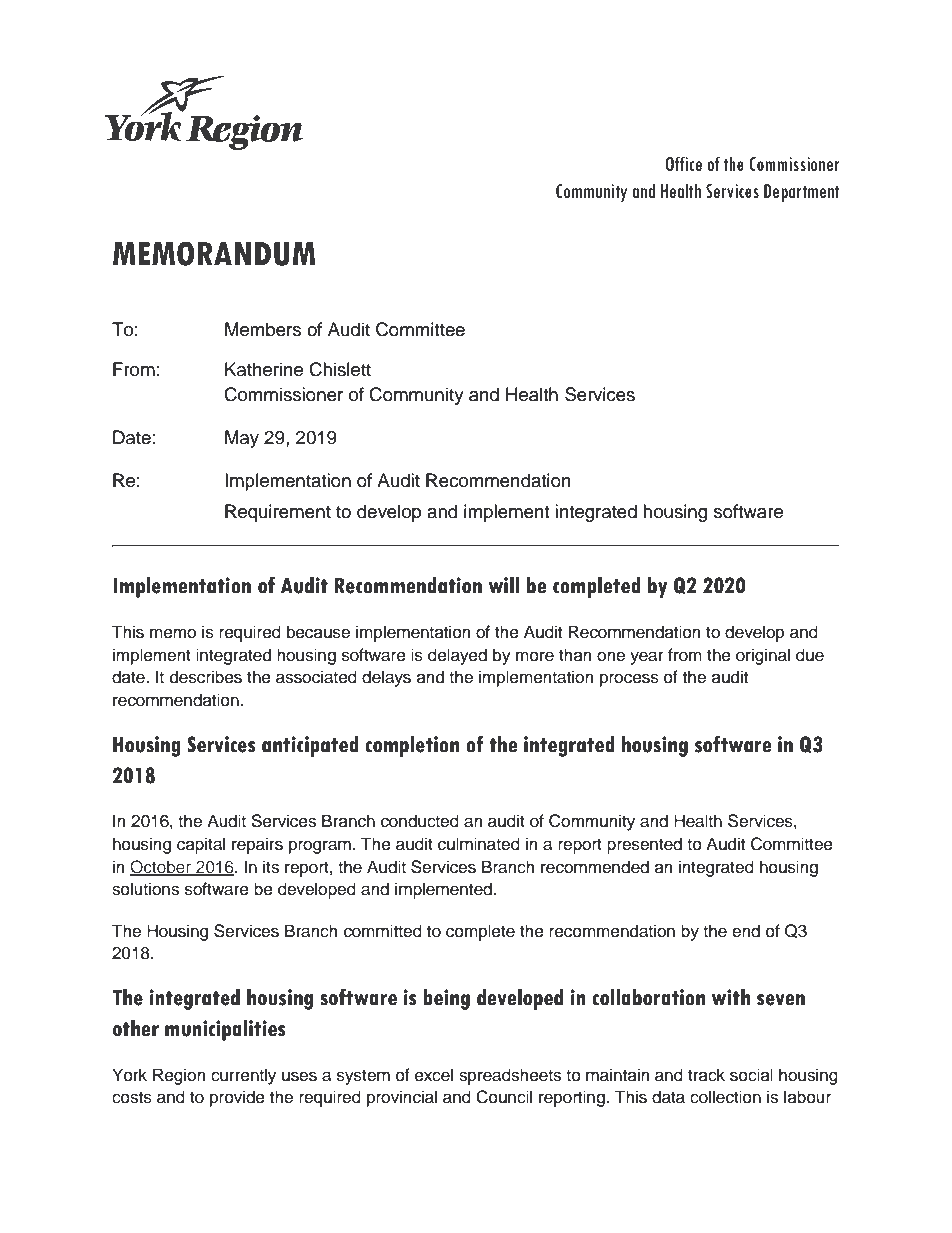 This screenshot has height=1233, width=952. What do you see at coordinates (763, 656) in the screenshot?
I see `original` at bounding box center [763, 656].
